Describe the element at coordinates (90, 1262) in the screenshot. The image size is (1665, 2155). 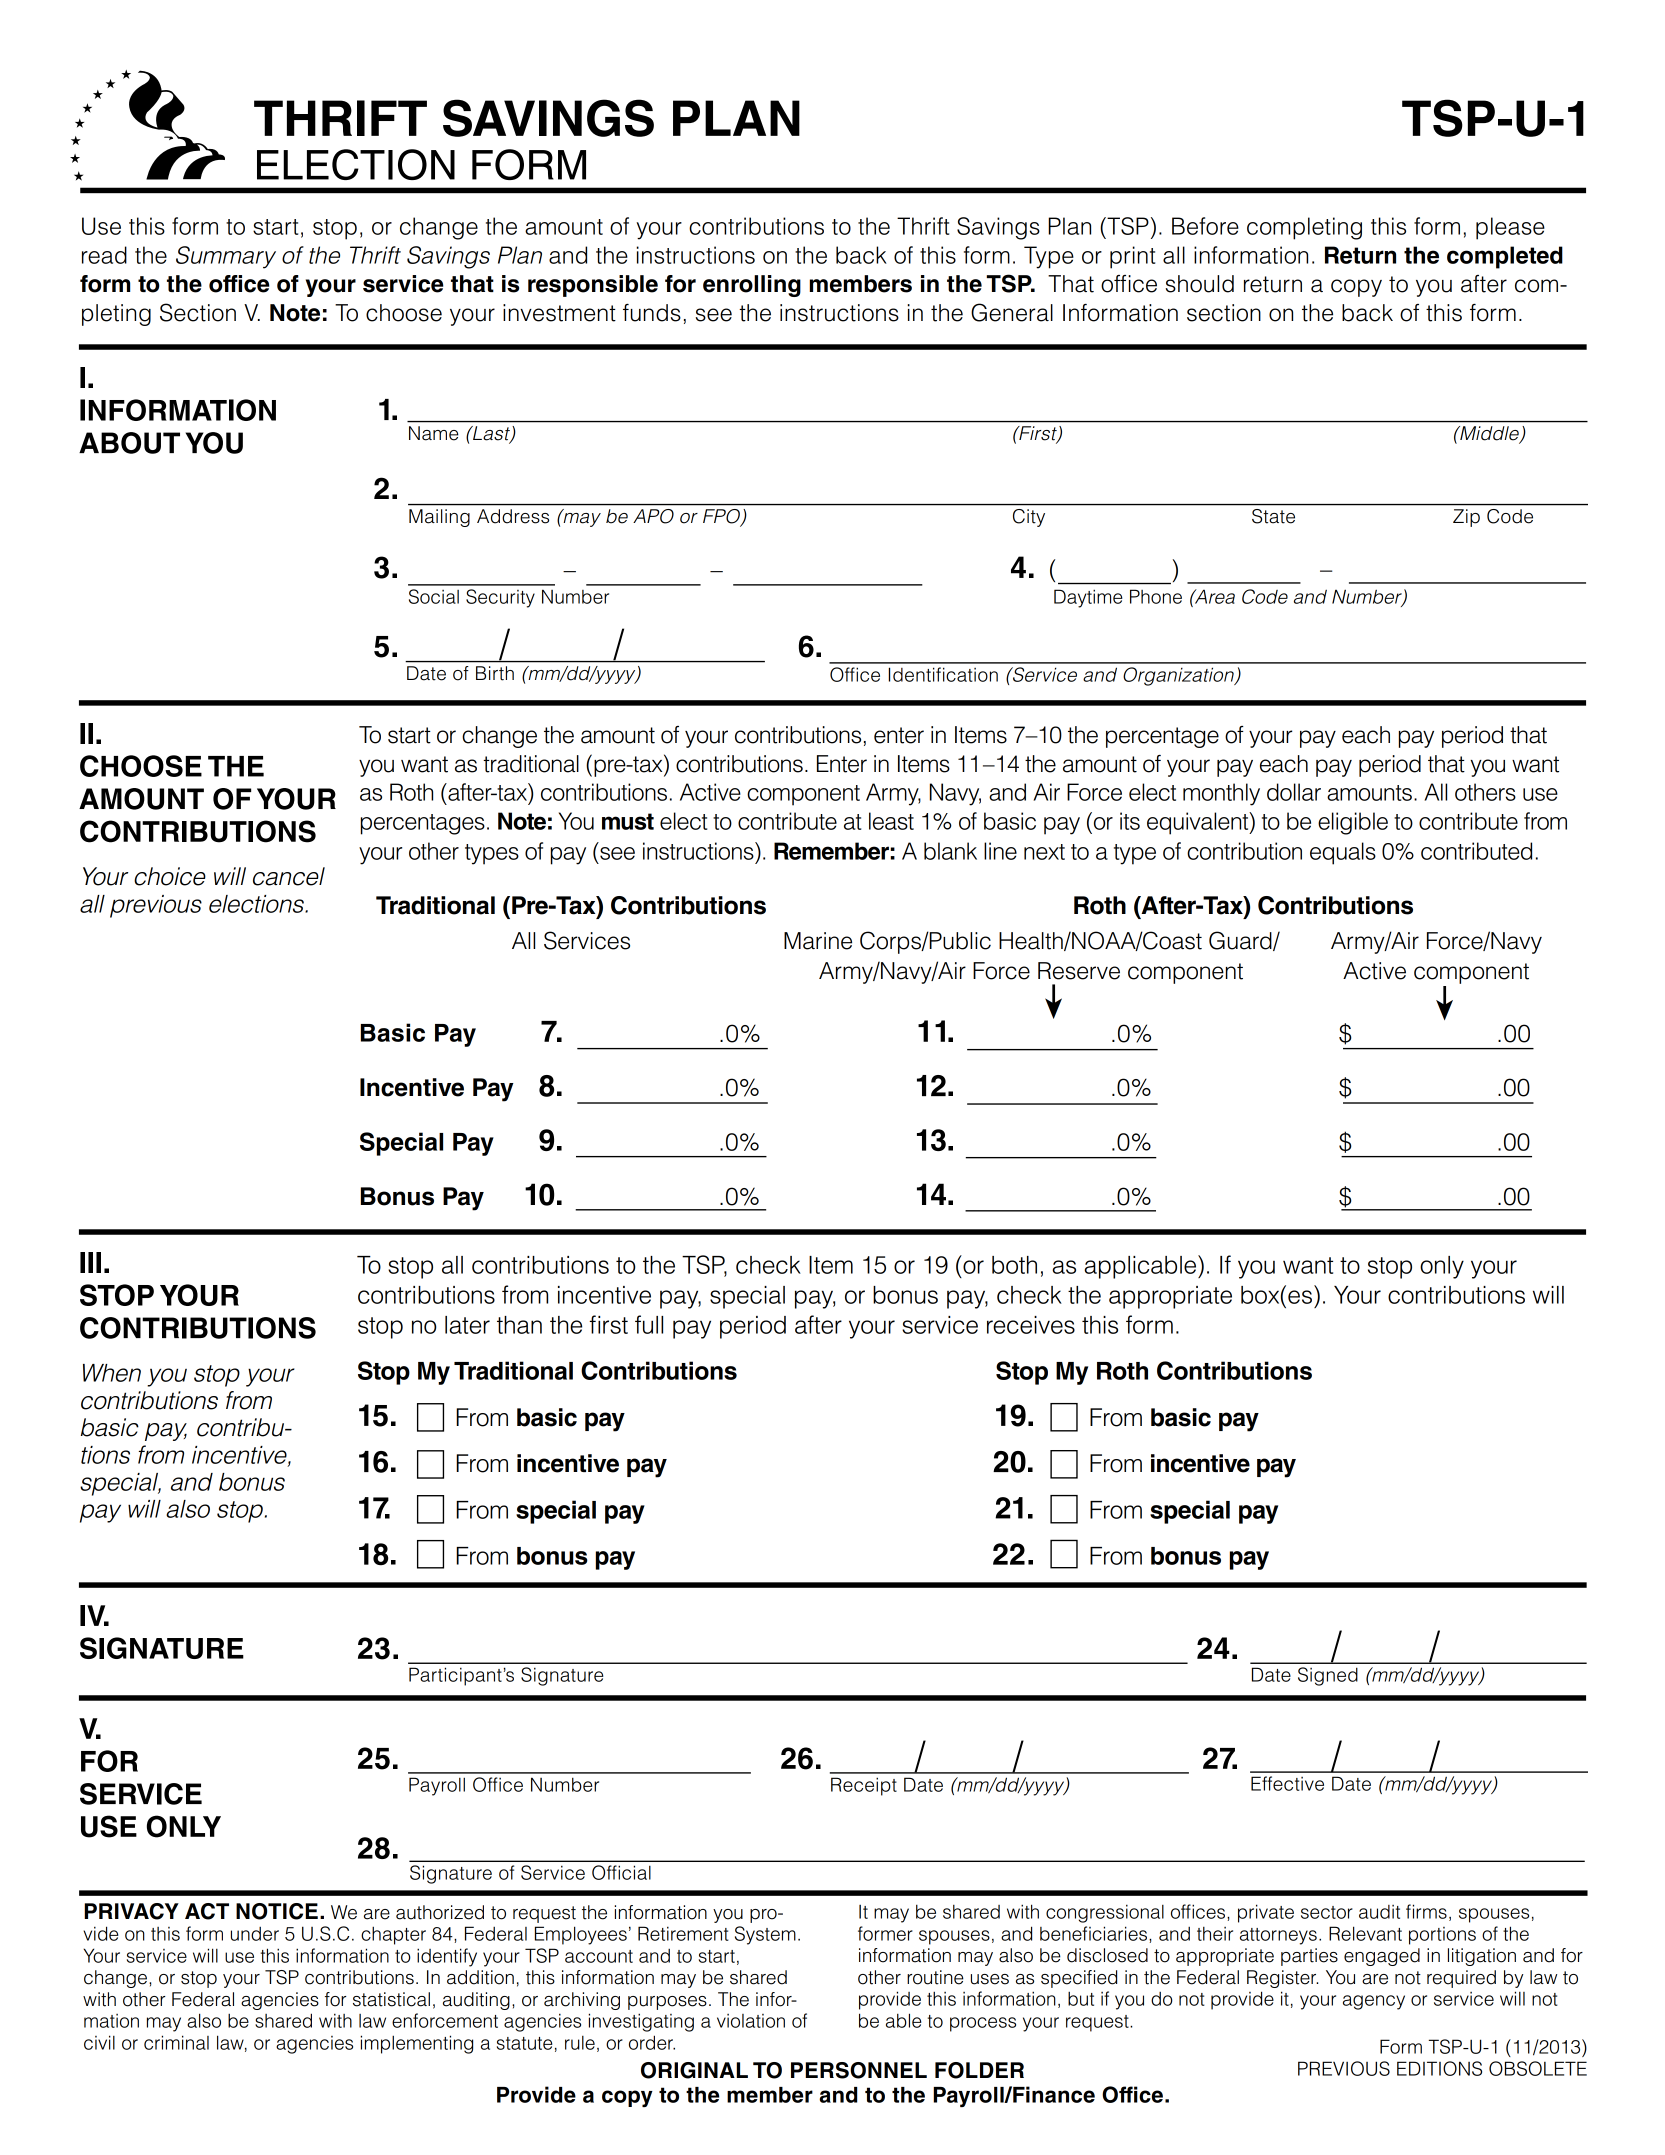
I see `III` at that location.
